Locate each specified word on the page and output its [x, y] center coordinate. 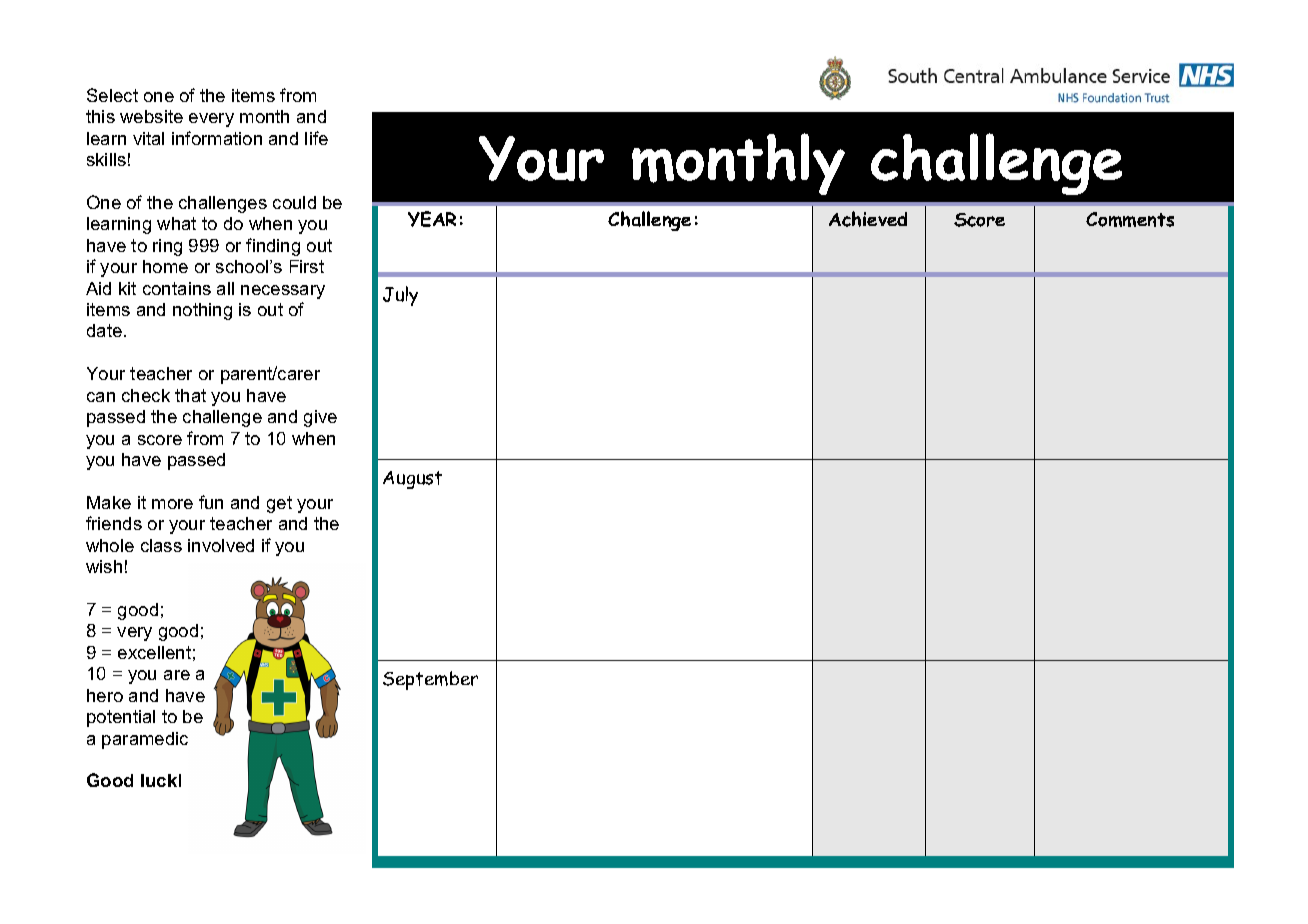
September [430, 680]
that [190, 395]
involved [221, 545]
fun [211, 502]
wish [104, 566]
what [176, 223]
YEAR [432, 219]
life [316, 138]
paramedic [145, 740]
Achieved [868, 219]
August [412, 480]
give [320, 418]
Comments [1130, 219]
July [400, 296]
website [151, 116]
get [279, 504]
